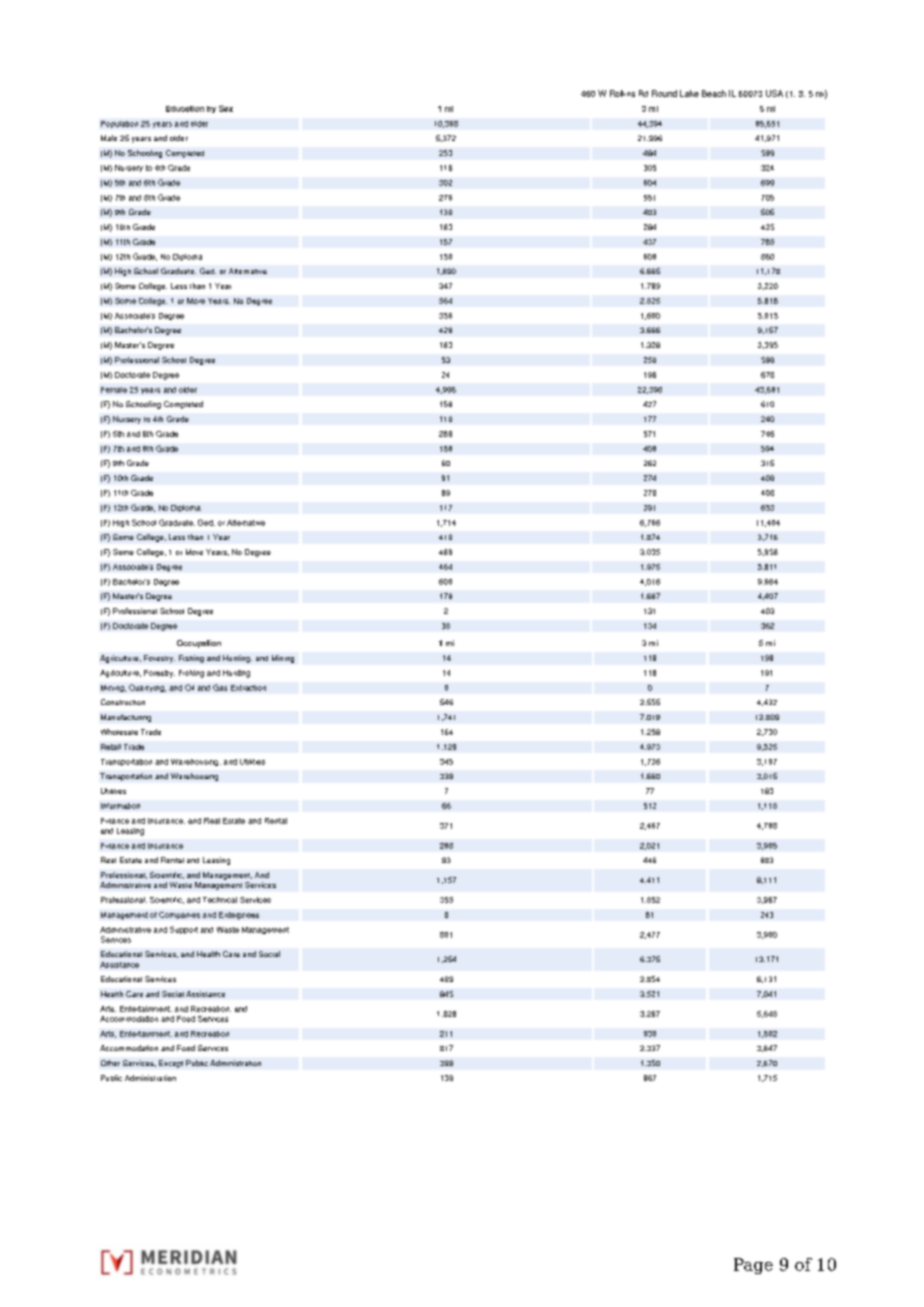 This document has height=1307, width=924. Describe the element at coordinates (171, 1064) in the document. I see `Except` at that location.
